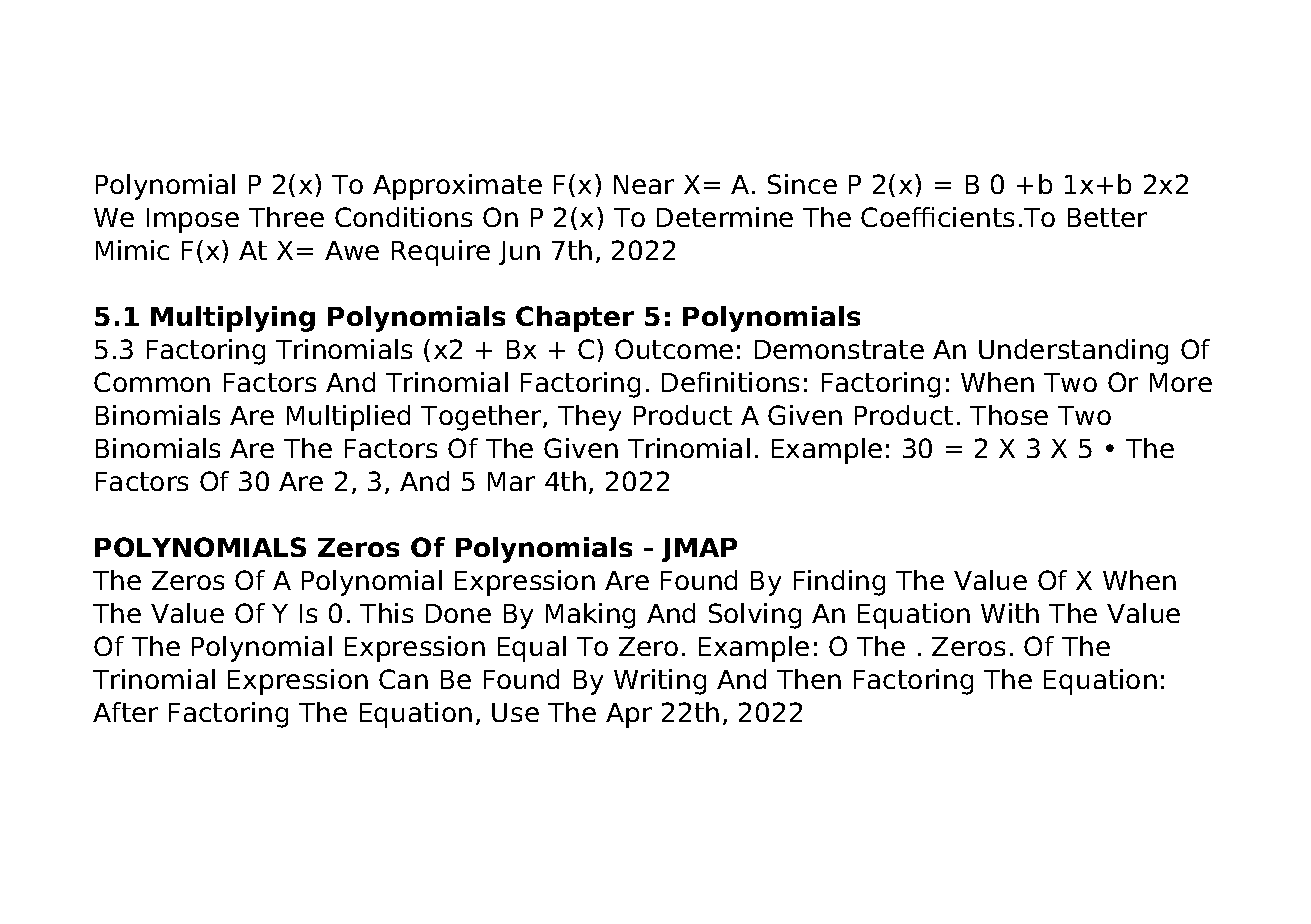 Image resolution: width=1311 pixels, height=924 pixels. What do you see at coordinates (286, 217) in the page?
I see `Three` at bounding box center [286, 217].
